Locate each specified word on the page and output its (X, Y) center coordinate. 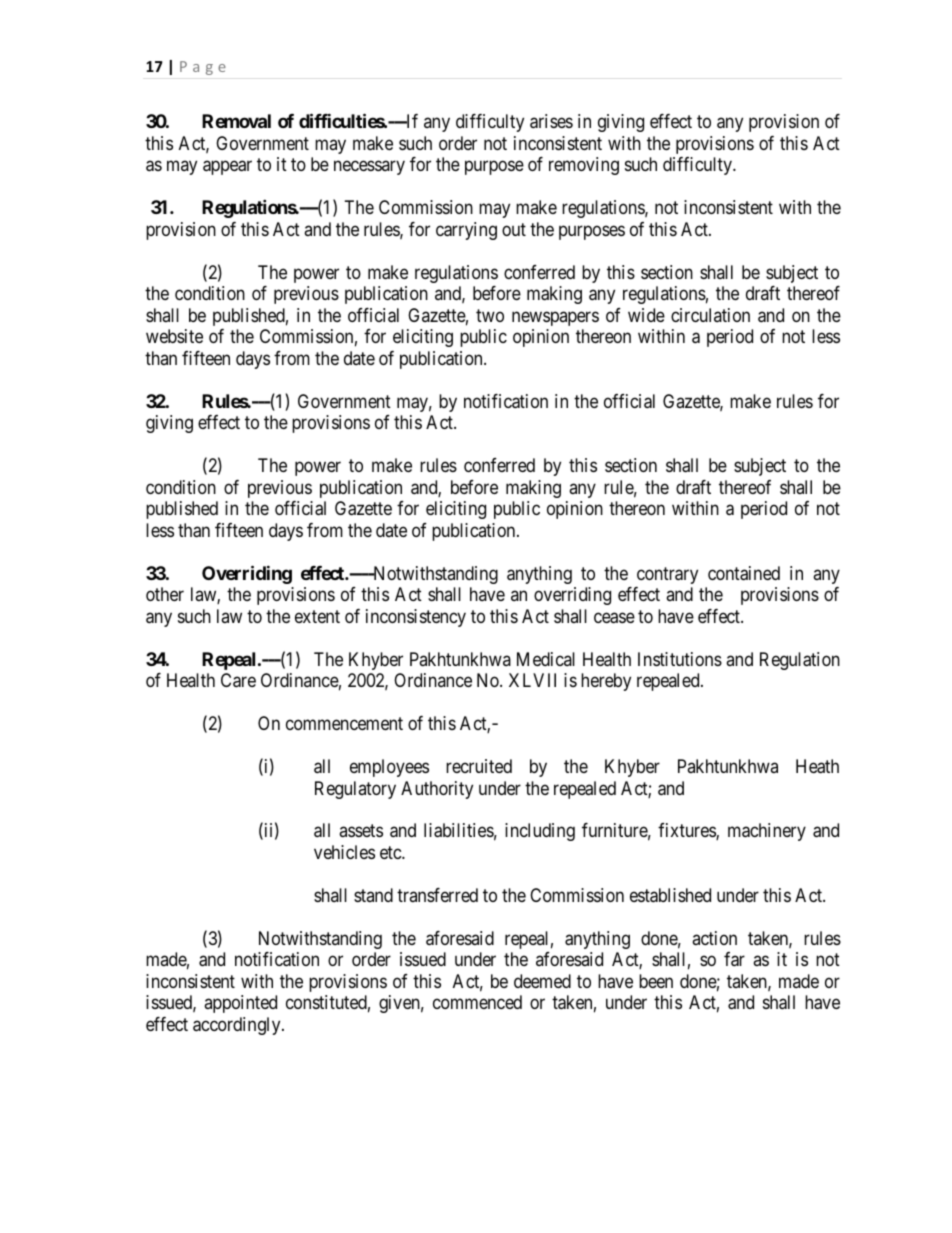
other (165, 594)
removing (584, 166)
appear (227, 168)
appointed (240, 1004)
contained (744, 573)
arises (551, 121)
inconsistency (416, 618)
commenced (477, 1002)
